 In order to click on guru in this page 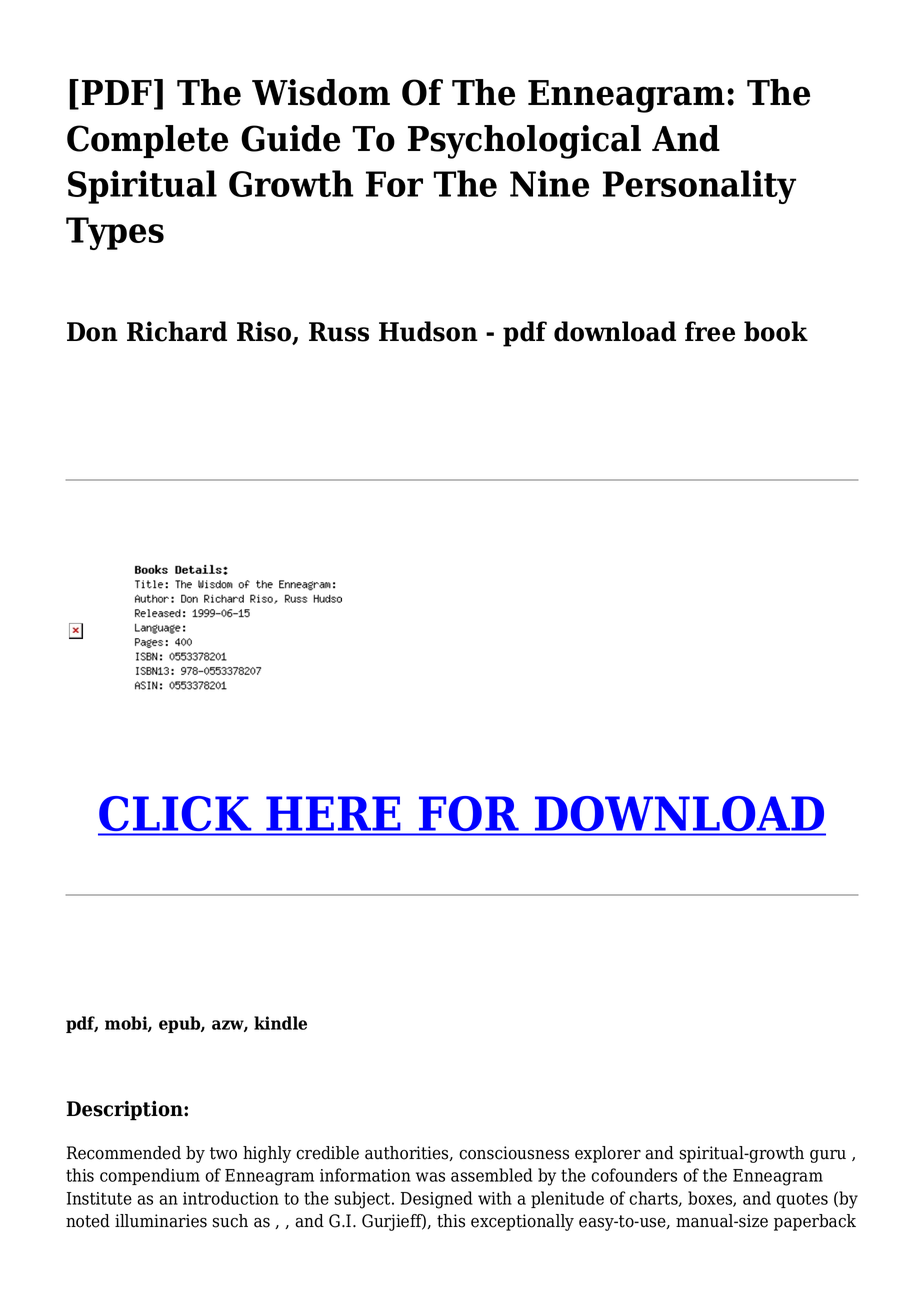, I will do `click(828, 1156)`.
